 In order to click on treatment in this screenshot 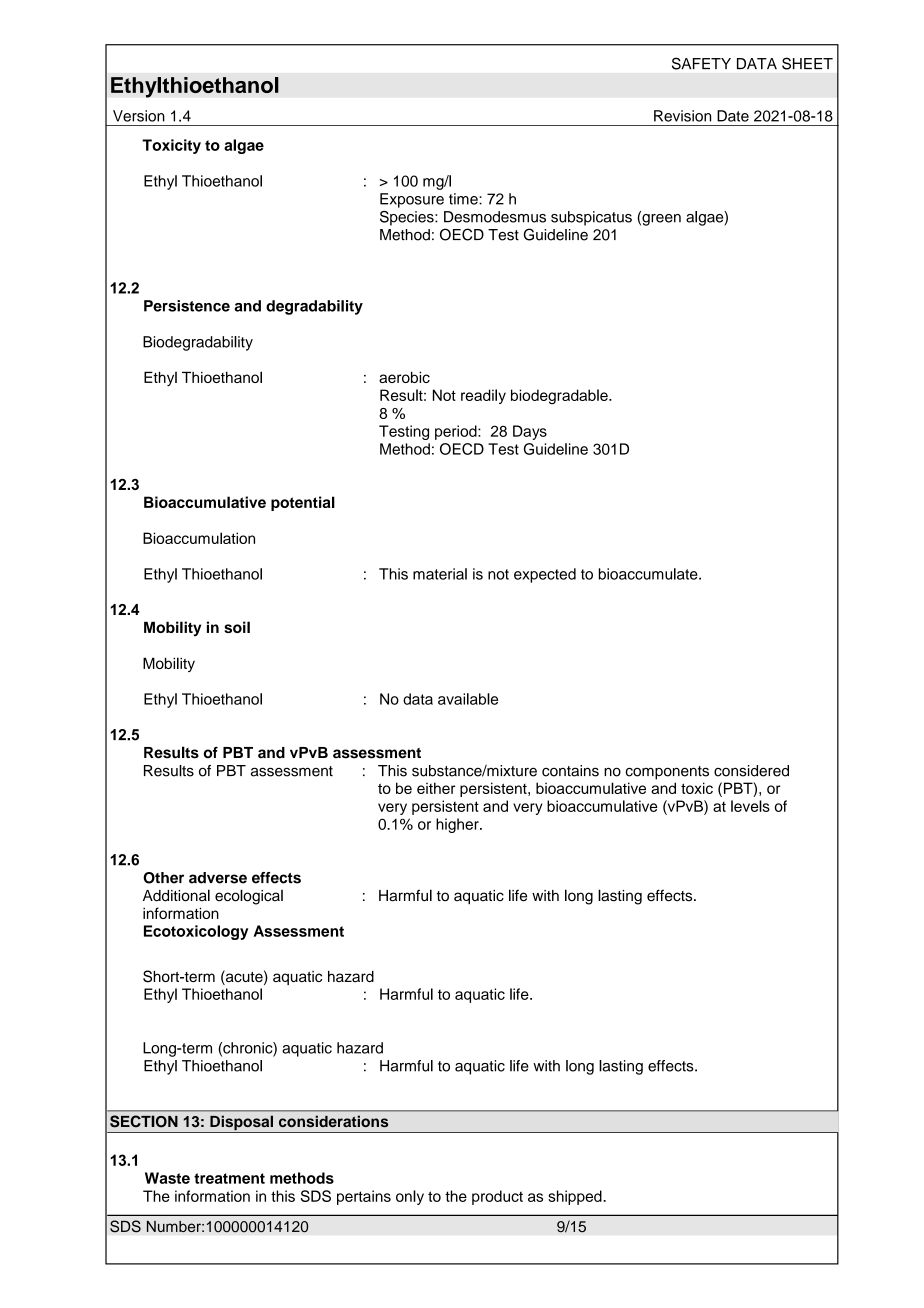, I will do `click(229, 1178)`.
